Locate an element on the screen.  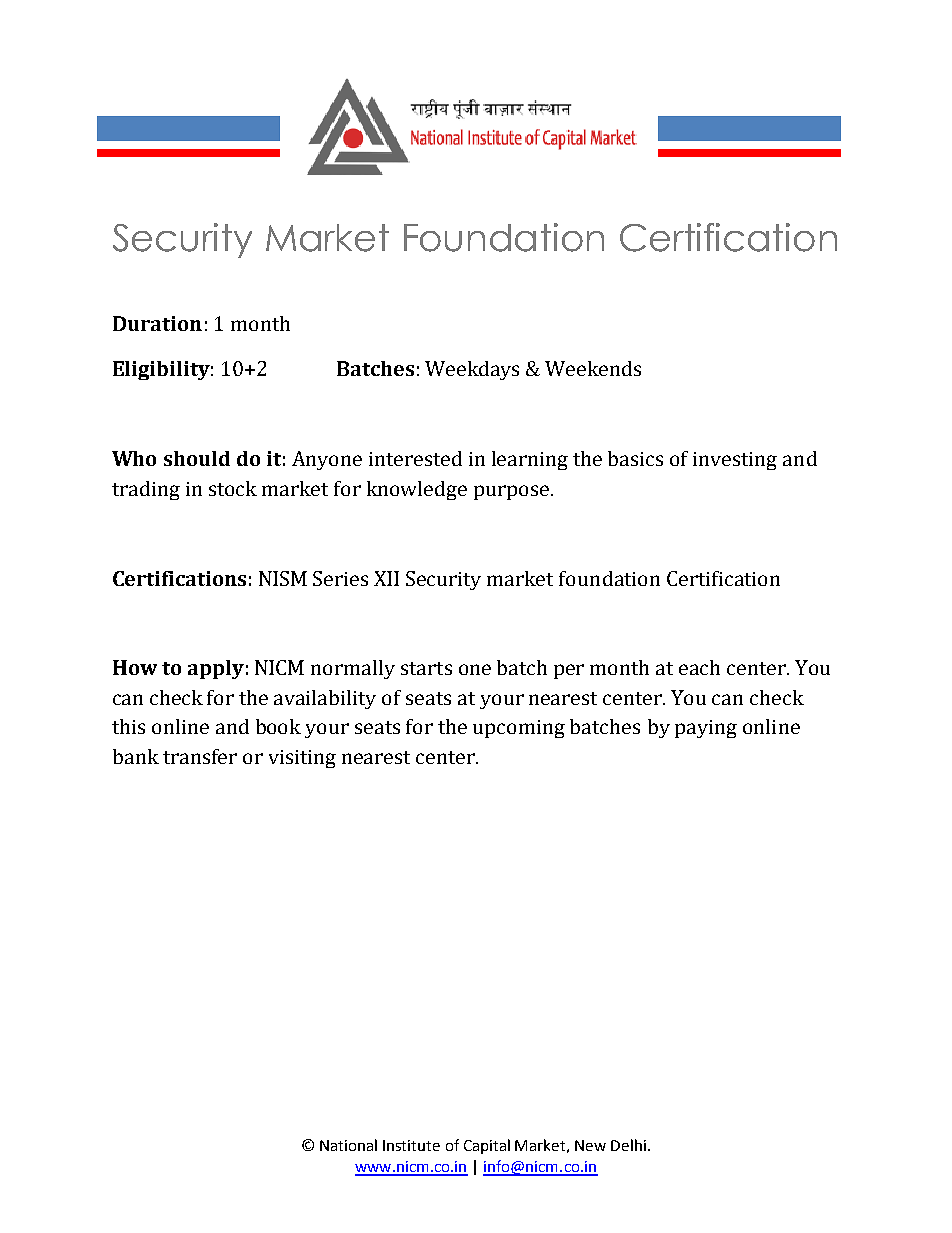
National is located at coordinates (348, 1145).
